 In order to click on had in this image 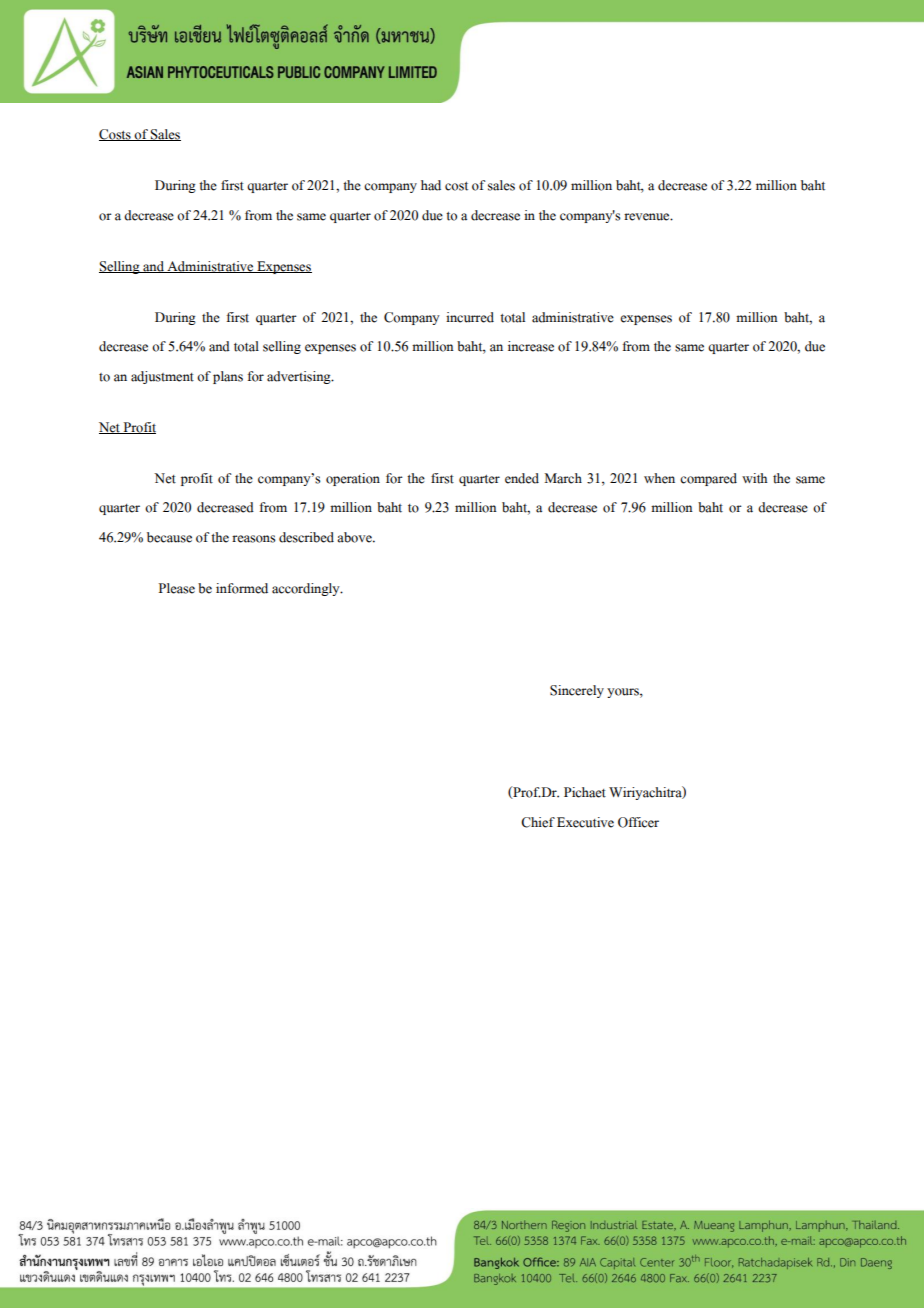, I will do `click(431, 185)`.
